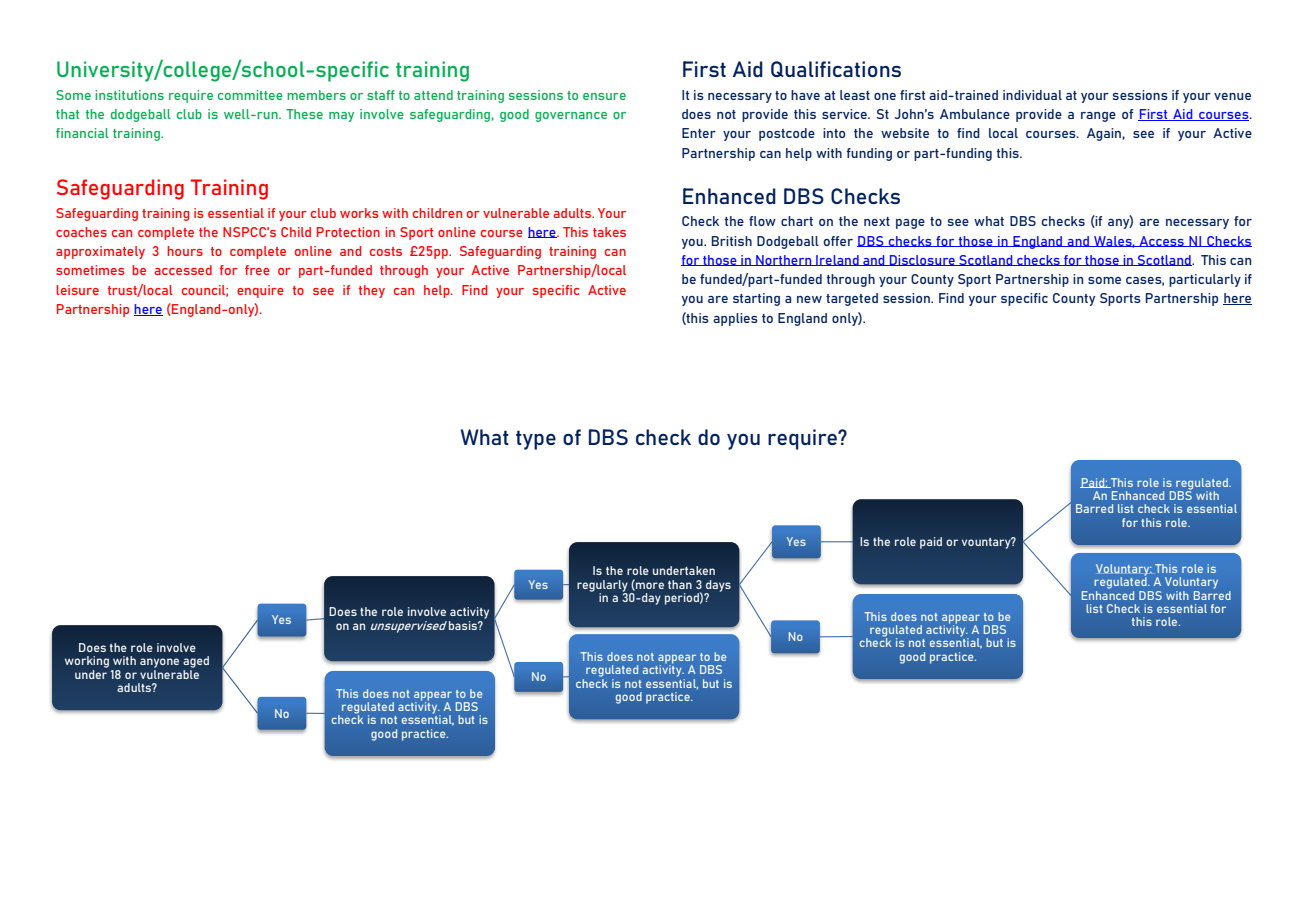  What do you see at coordinates (784, 260) in the screenshot?
I see `Northern` at bounding box center [784, 260].
